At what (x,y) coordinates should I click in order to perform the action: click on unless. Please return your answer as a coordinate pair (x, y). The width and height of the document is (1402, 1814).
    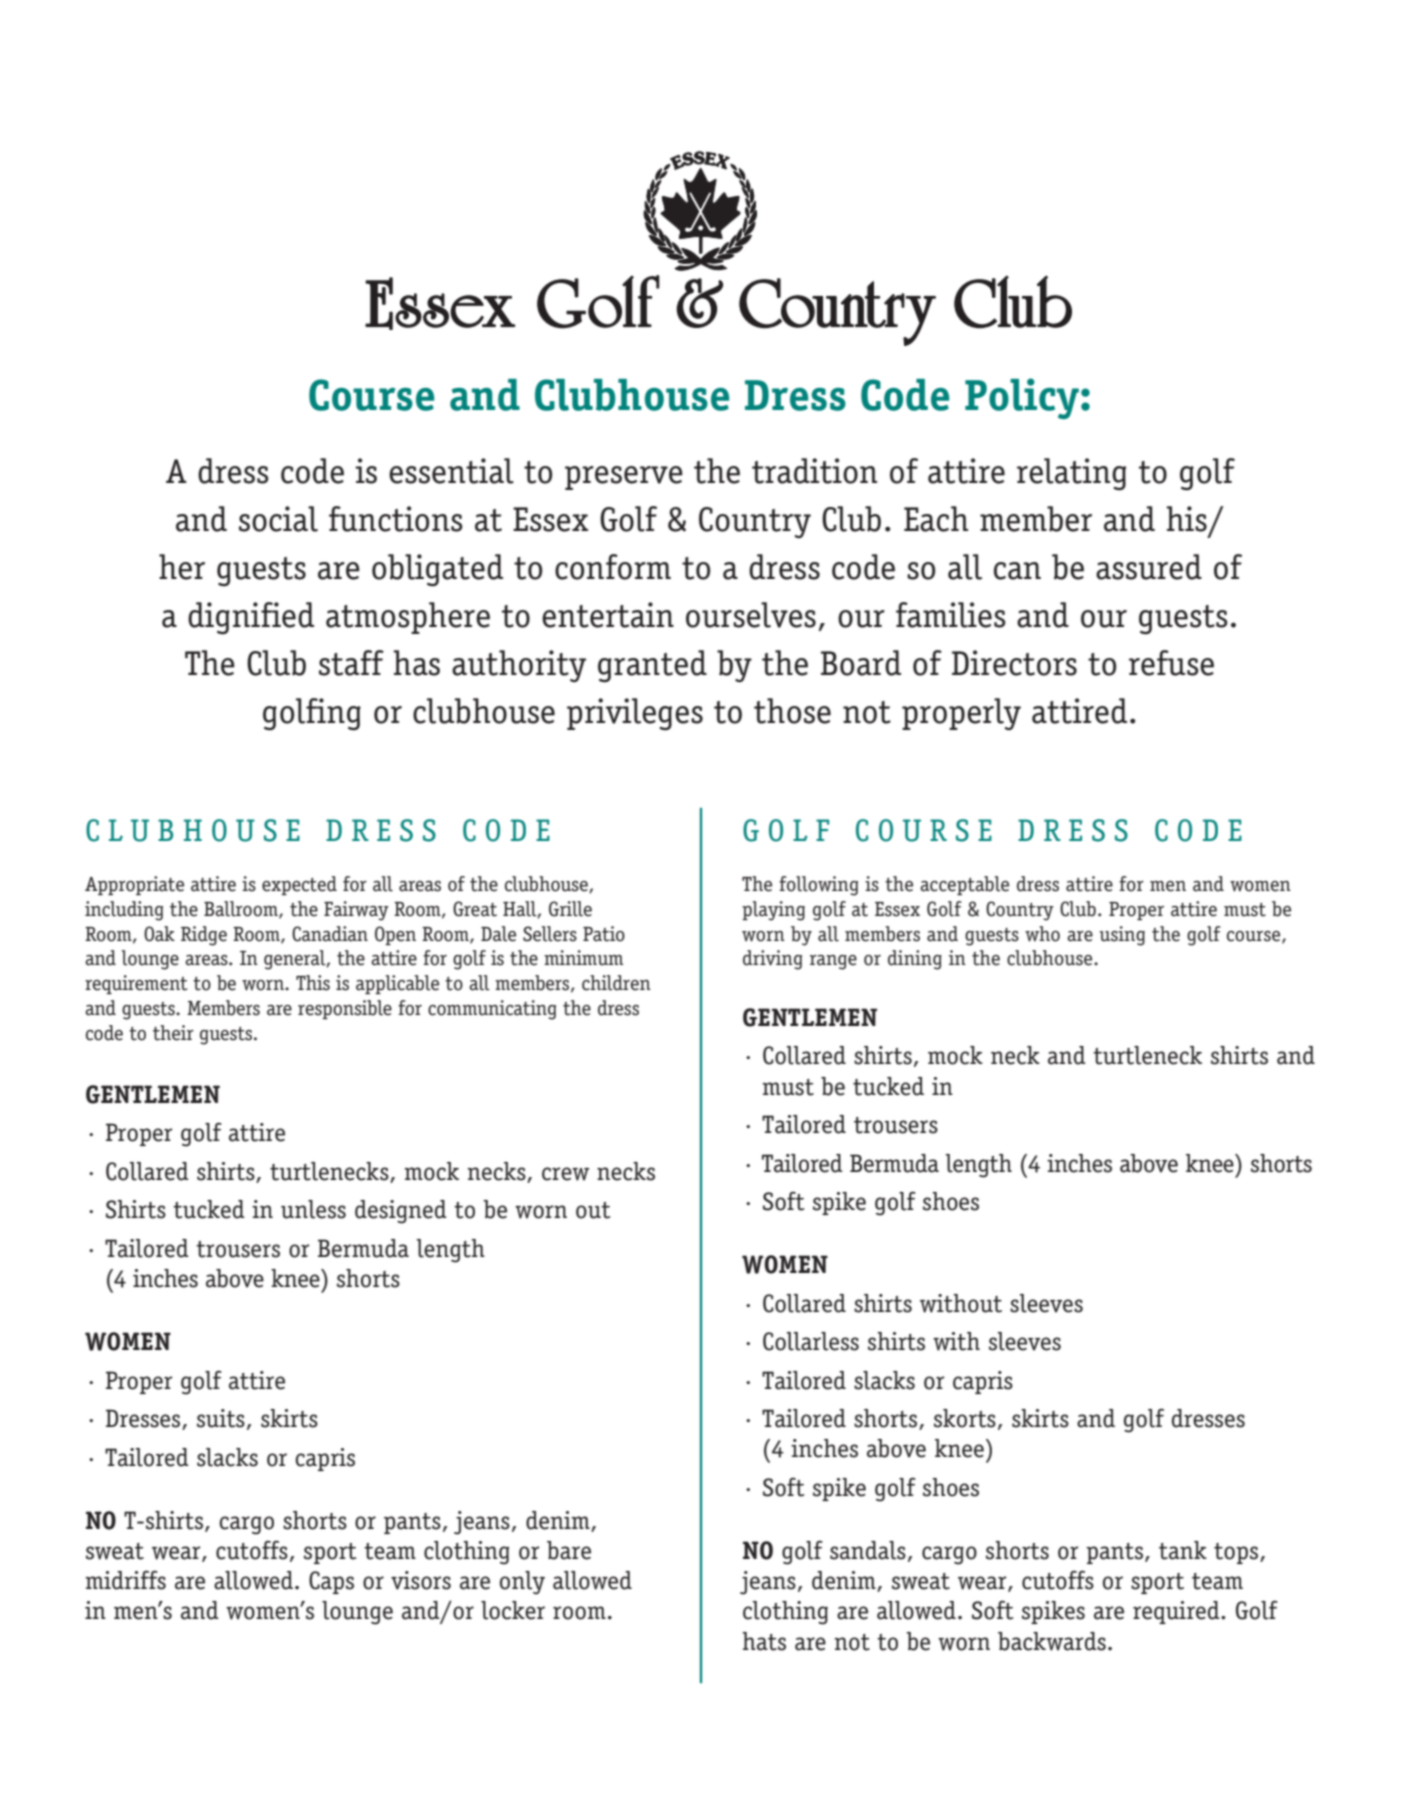
    Looking at the image, I should click on (313, 1209).
